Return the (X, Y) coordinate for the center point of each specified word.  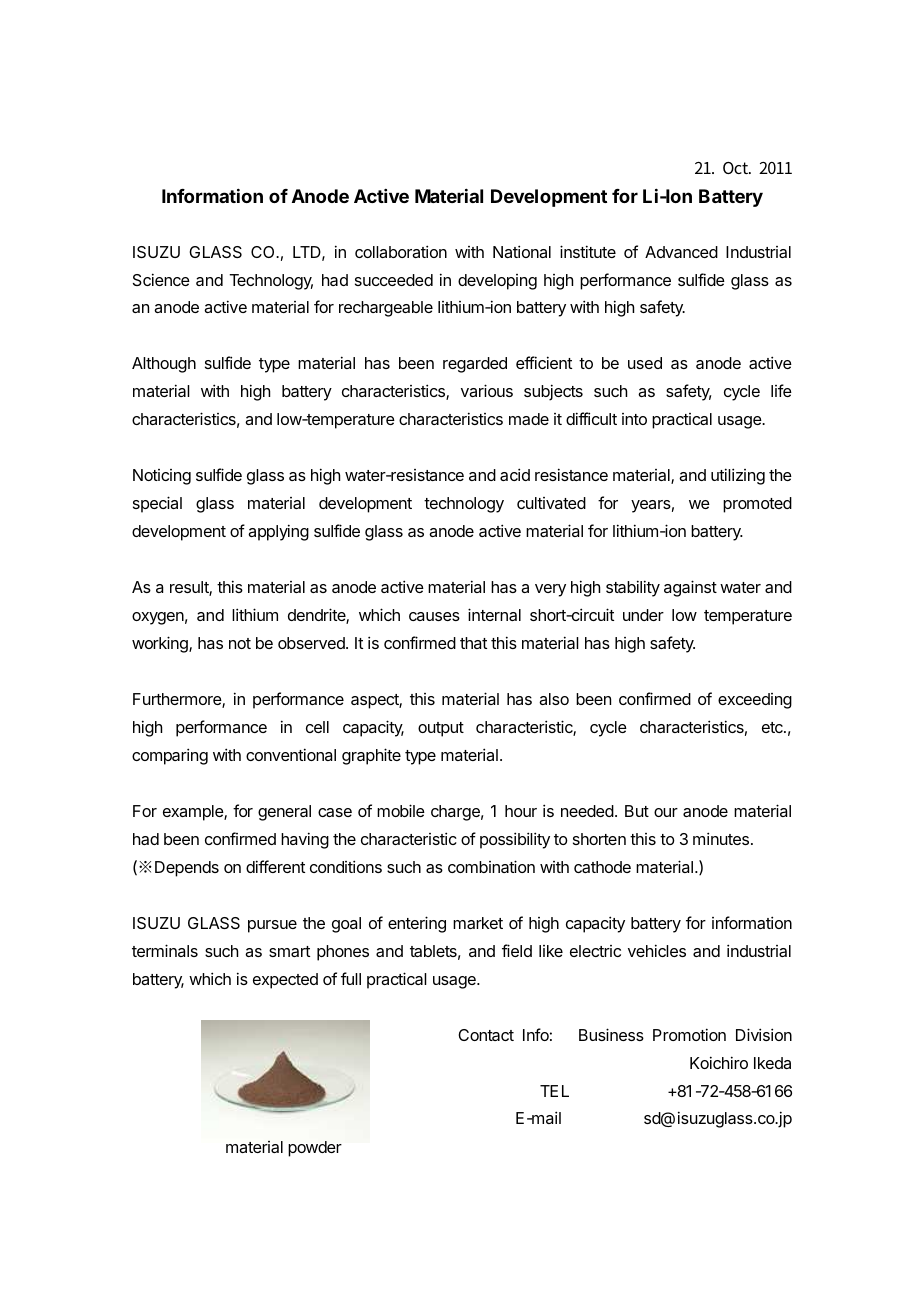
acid (515, 474)
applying (278, 532)
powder (315, 1149)
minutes (721, 838)
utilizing (738, 476)
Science (161, 279)
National (522, 251)
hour (521, 811)
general (284, 813)
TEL (554, 1091)
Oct (737, 168)
